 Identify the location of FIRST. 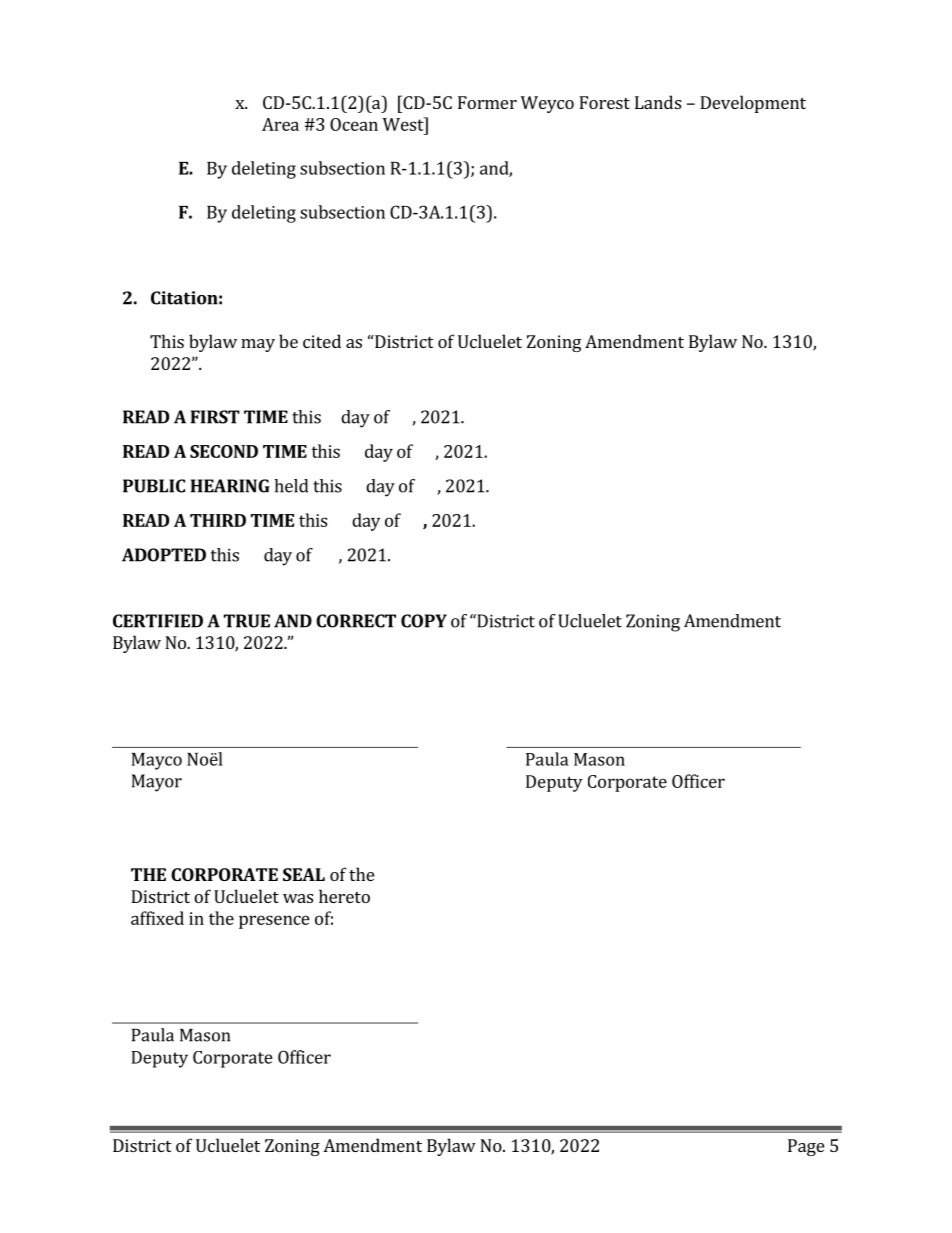
(215, 417).
